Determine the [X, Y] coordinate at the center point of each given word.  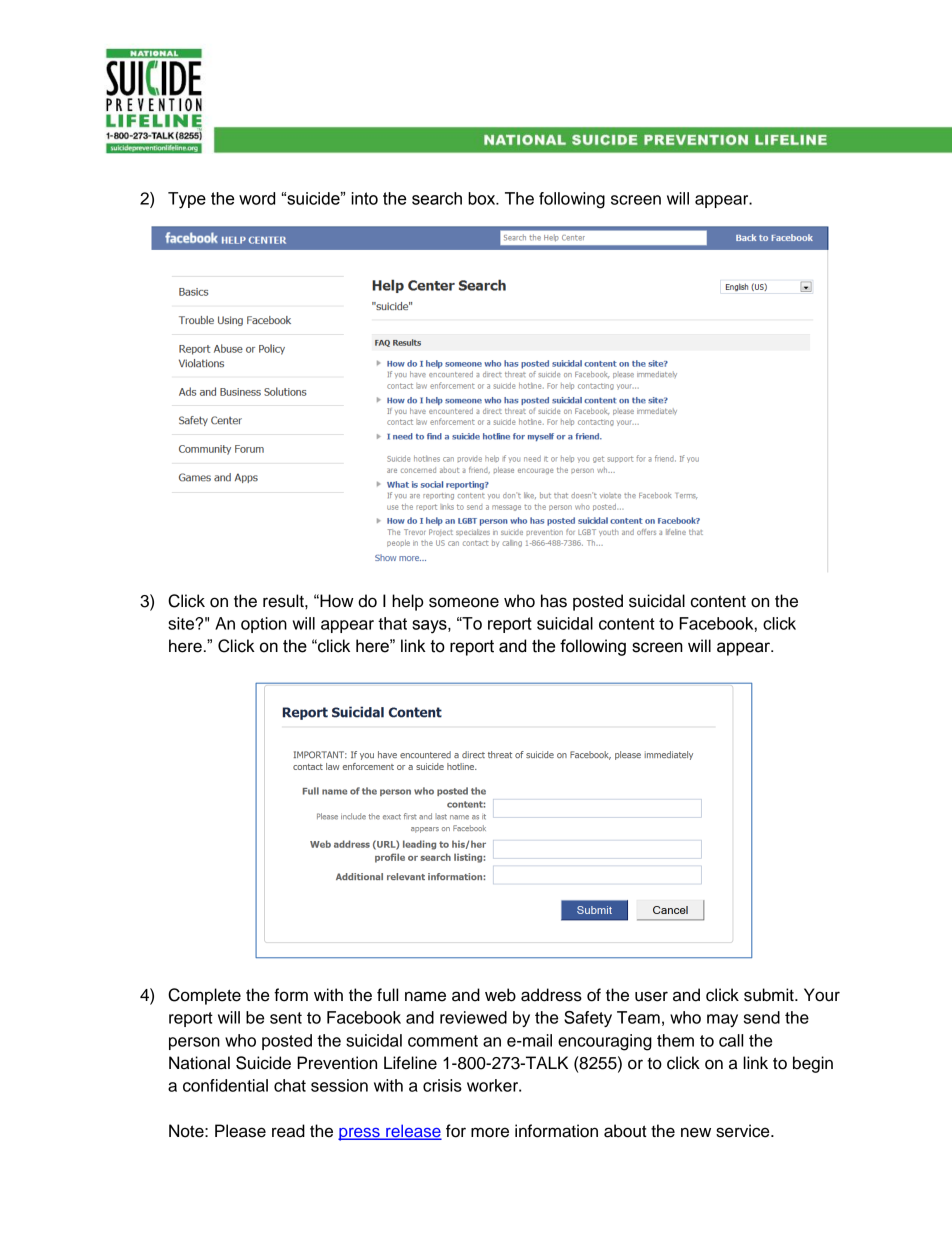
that [392, 623]
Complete [204, 996]
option [264, 625]
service [744, 1131]
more [490, 1132]
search [437, 198]
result [284, 601]
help [408, 602]
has [554, 601]
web [500, 995]
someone [464, 602]
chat [290, 1085]
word [257, 198]
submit [770, 995]
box [483, 198]
